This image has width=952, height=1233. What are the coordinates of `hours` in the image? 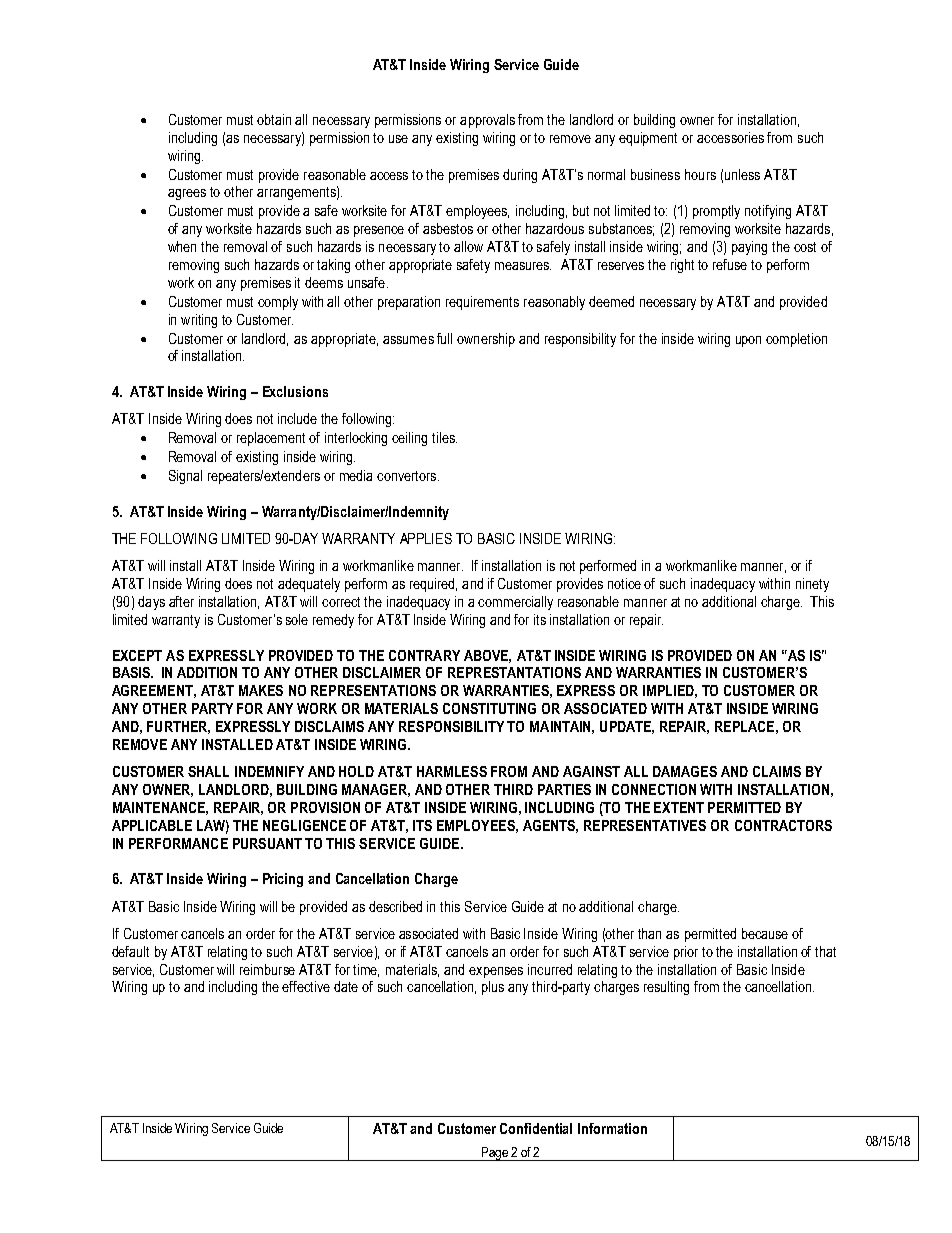 It's located at (700, 174).
